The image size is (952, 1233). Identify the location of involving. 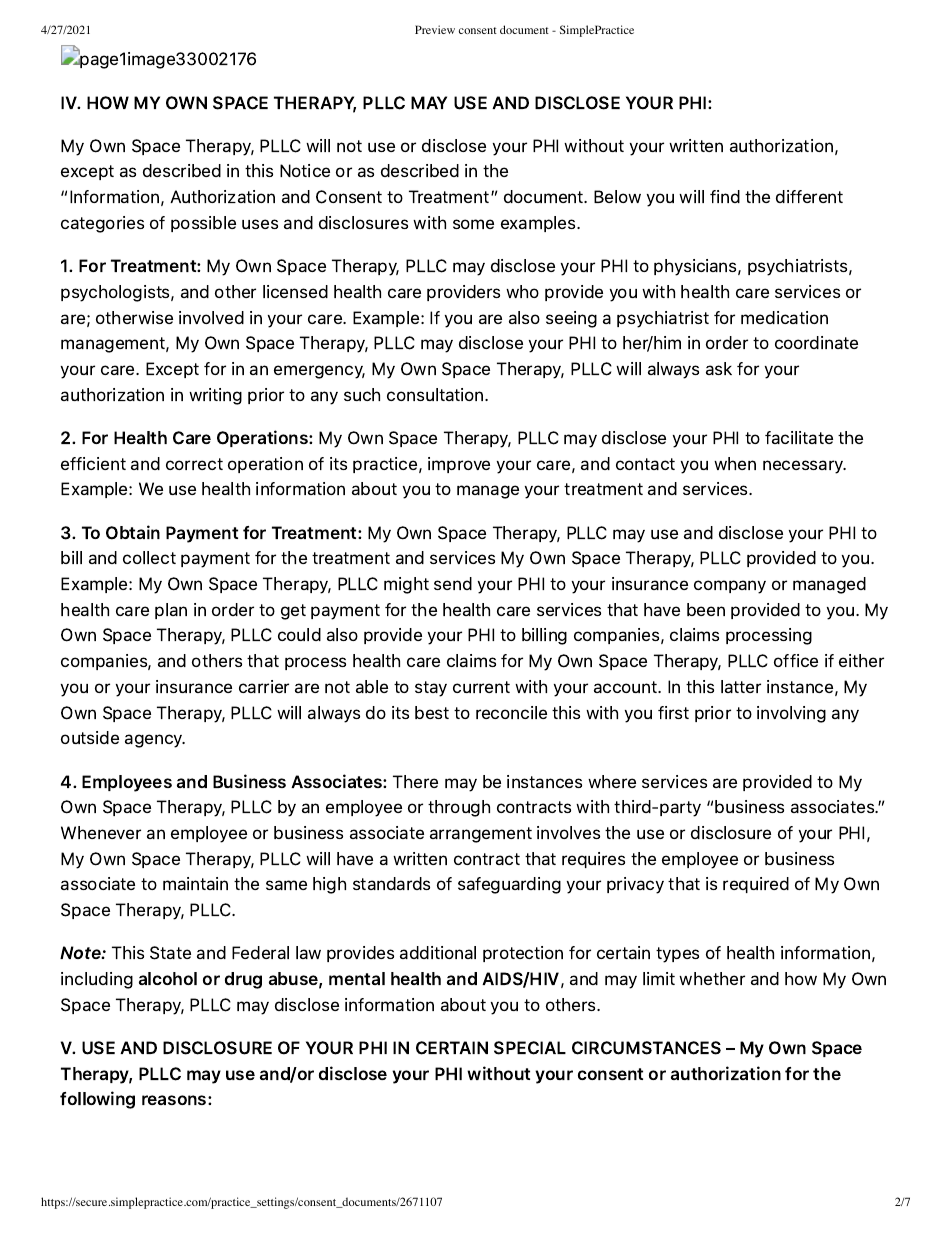
(791, 714).
